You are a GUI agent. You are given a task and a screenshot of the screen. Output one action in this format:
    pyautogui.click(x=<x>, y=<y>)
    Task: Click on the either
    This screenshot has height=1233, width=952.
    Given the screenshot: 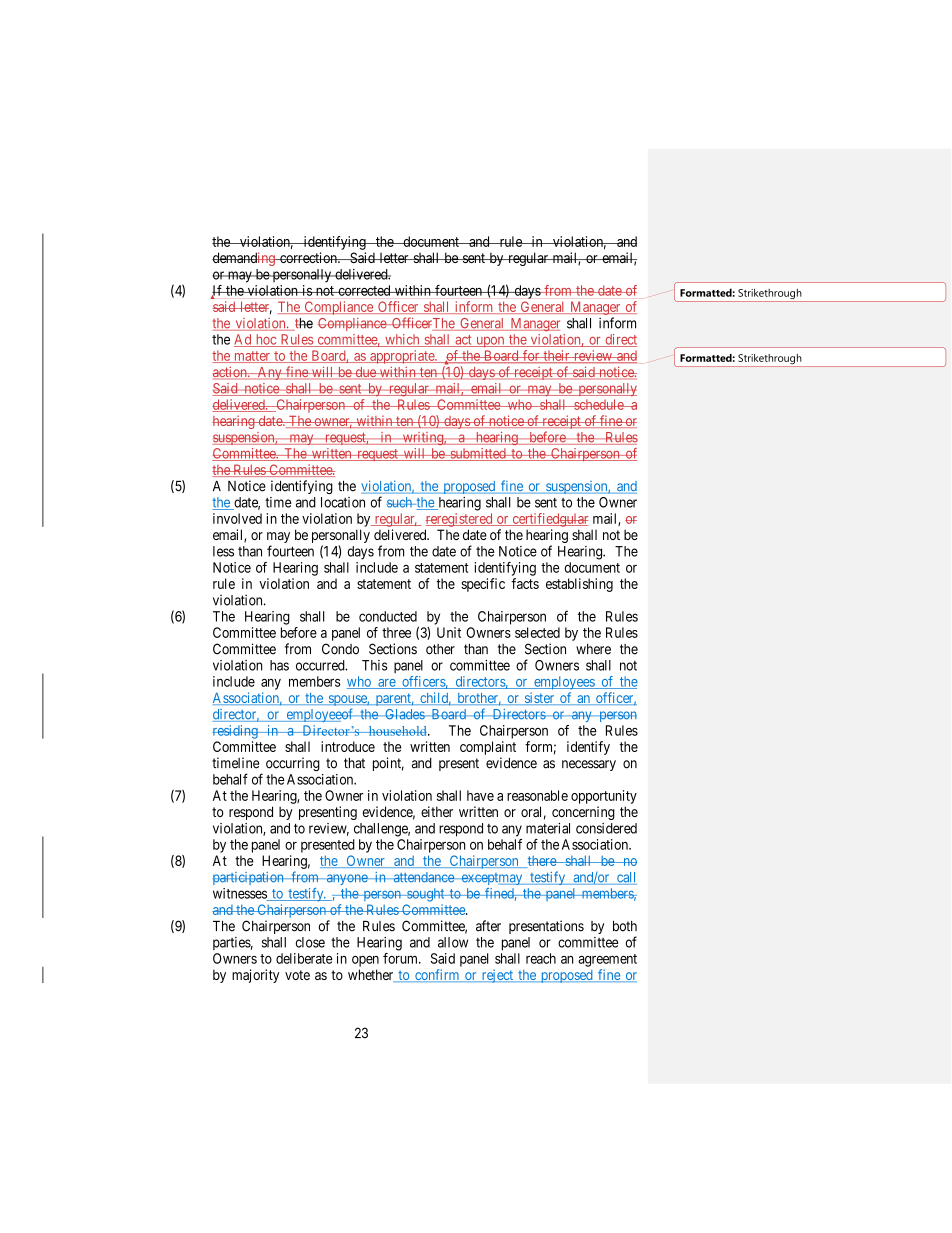 What is the action you would take?
    pyautogui.click(x=437, y=811)
